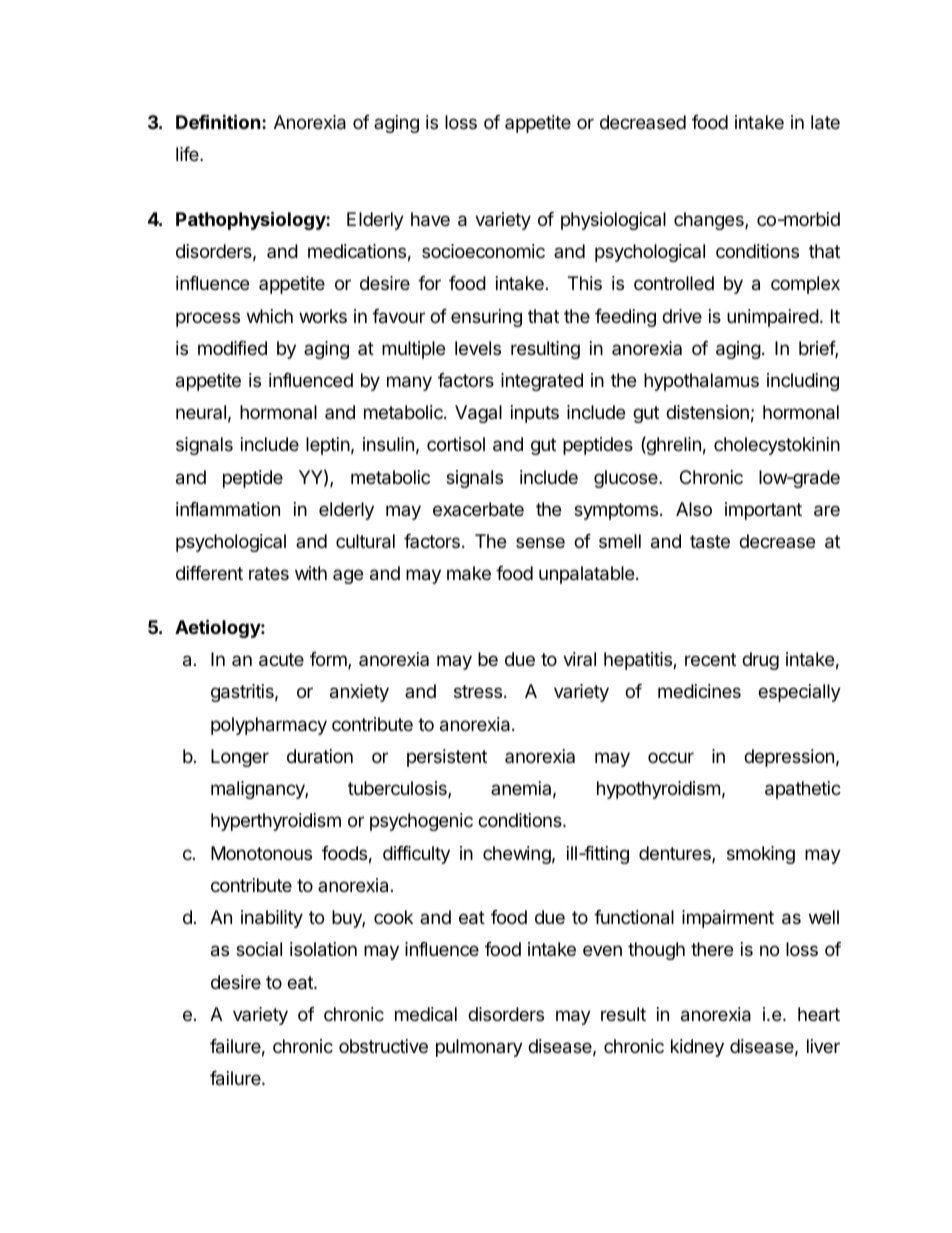  Describe the element at coordinates (276, 822) in the image. I see `hyperthyroidism` at that location.
